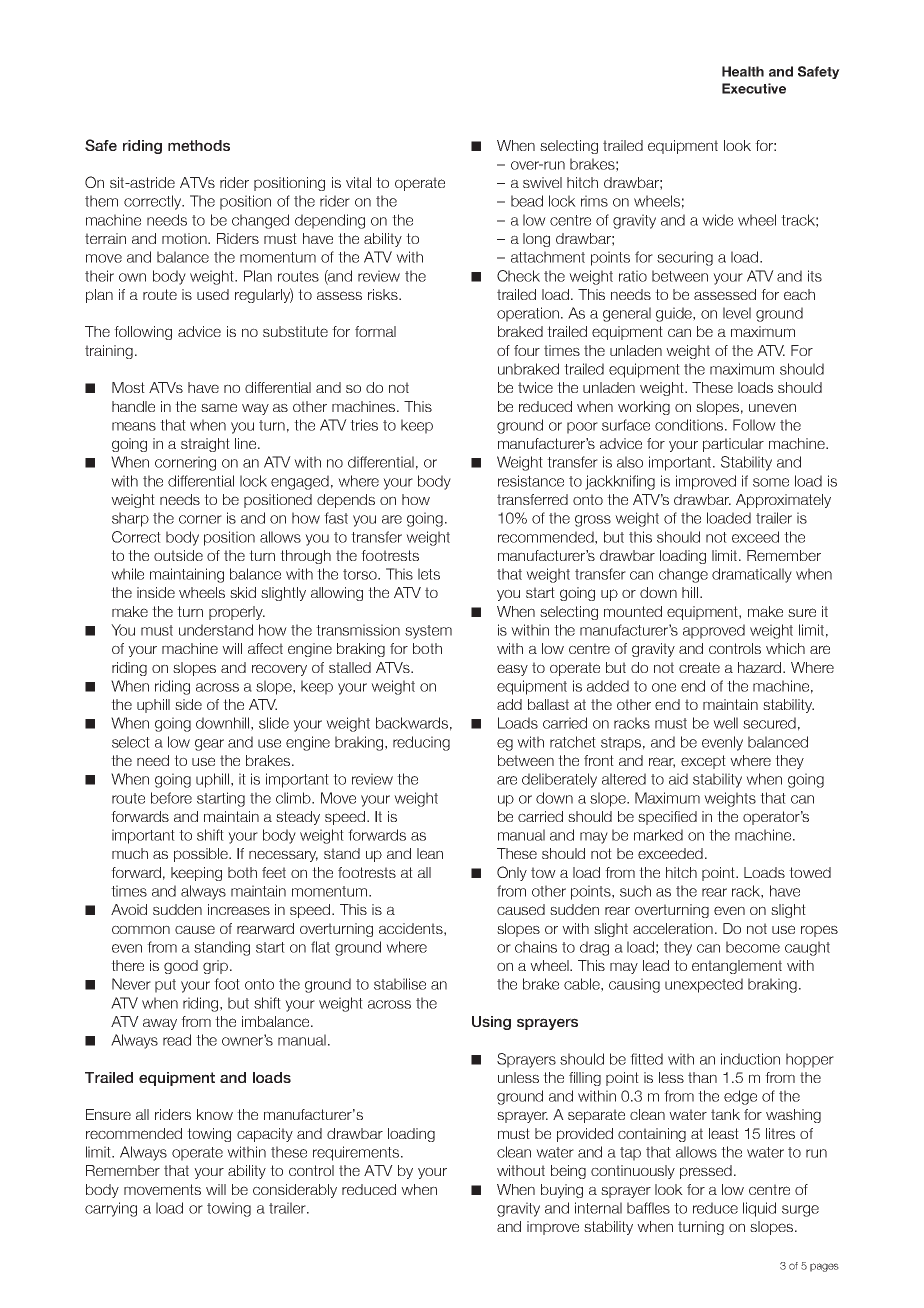  What do you see at coordinates (542, 182) in the page?
I see `swivel` at bounding box center [542, 182].
